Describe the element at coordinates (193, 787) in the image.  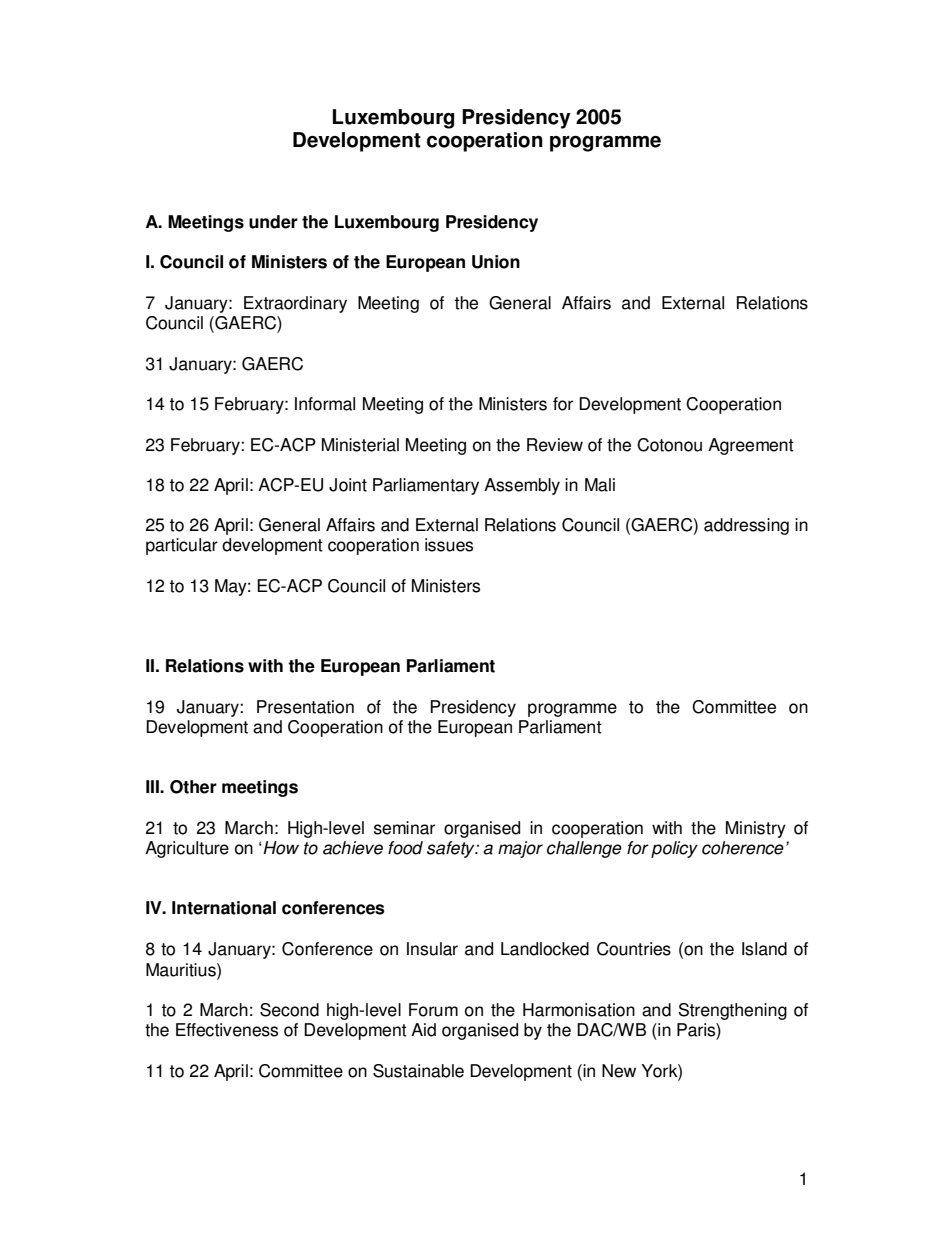
I see `Other` at that location.
